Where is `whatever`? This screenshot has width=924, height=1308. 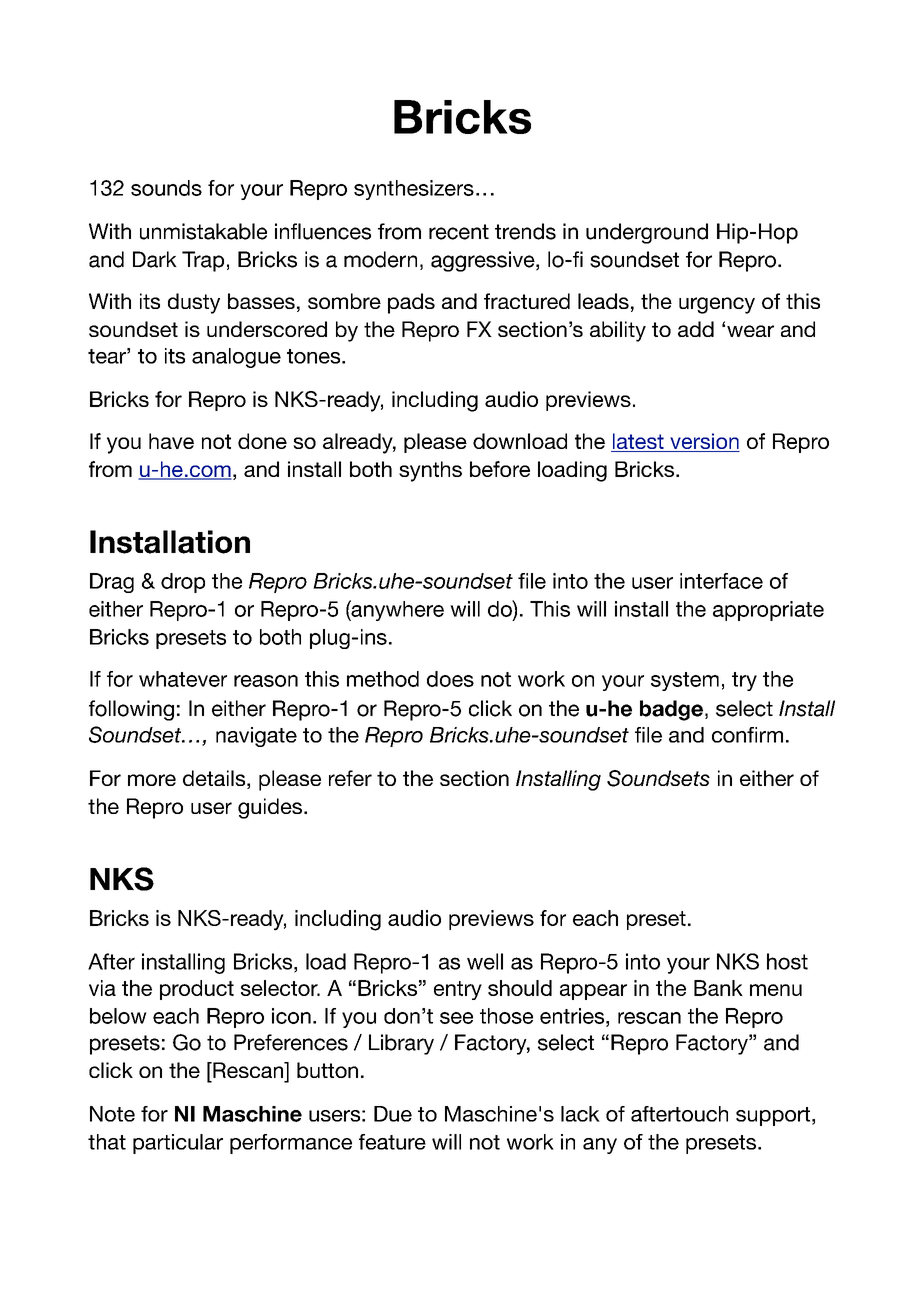 whatever is located at coordinates (183, 679).
